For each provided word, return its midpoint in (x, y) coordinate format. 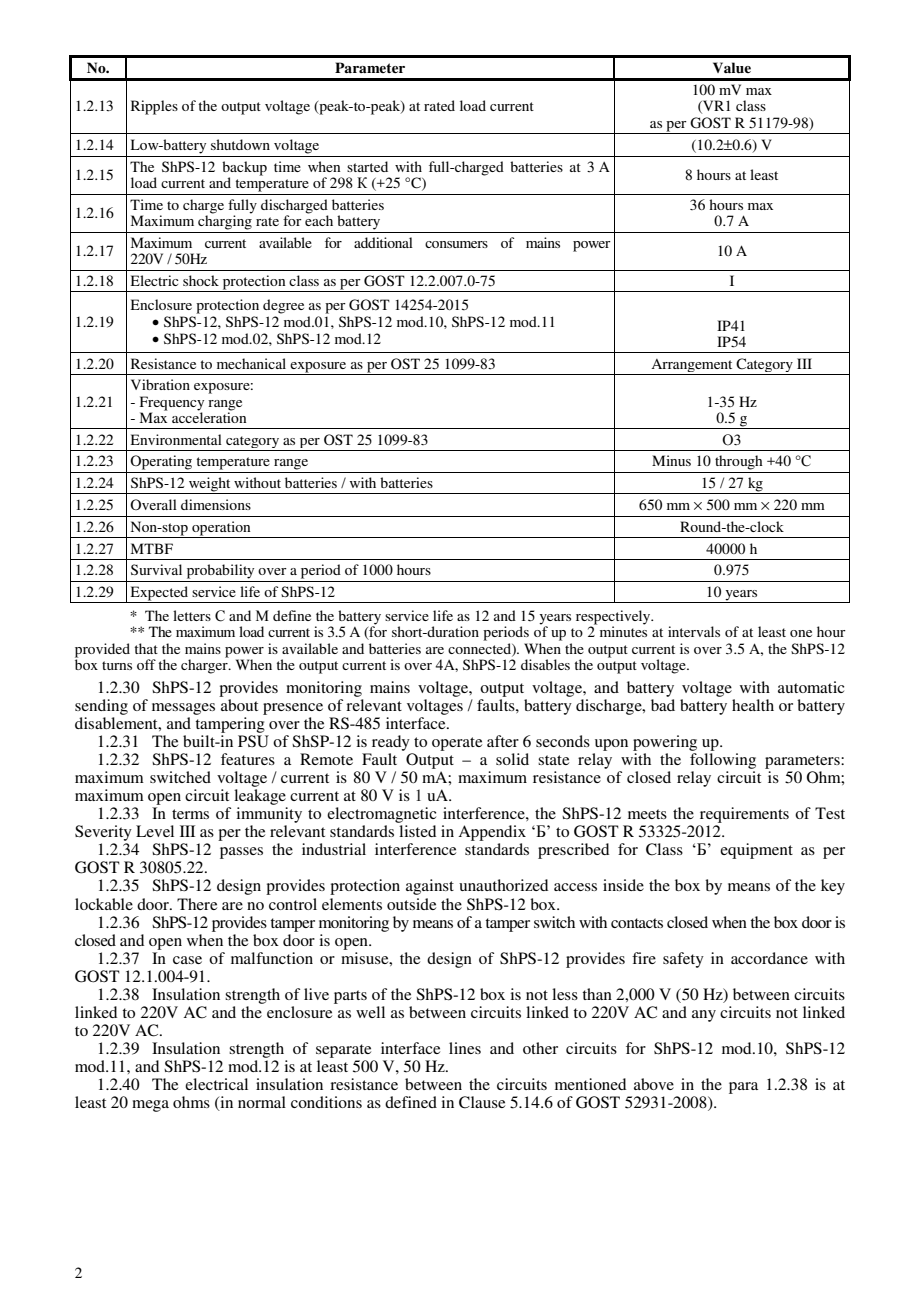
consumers (456, 244)
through (739, 462)
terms (190, 814)
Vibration (160, 384)
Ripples (154, 107)
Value (732, 67)
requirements (744, 815)
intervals (694, 631)
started (367, 166)
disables (545, 664)
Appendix (492, 833)
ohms (191, 1102)
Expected (159, 594)
